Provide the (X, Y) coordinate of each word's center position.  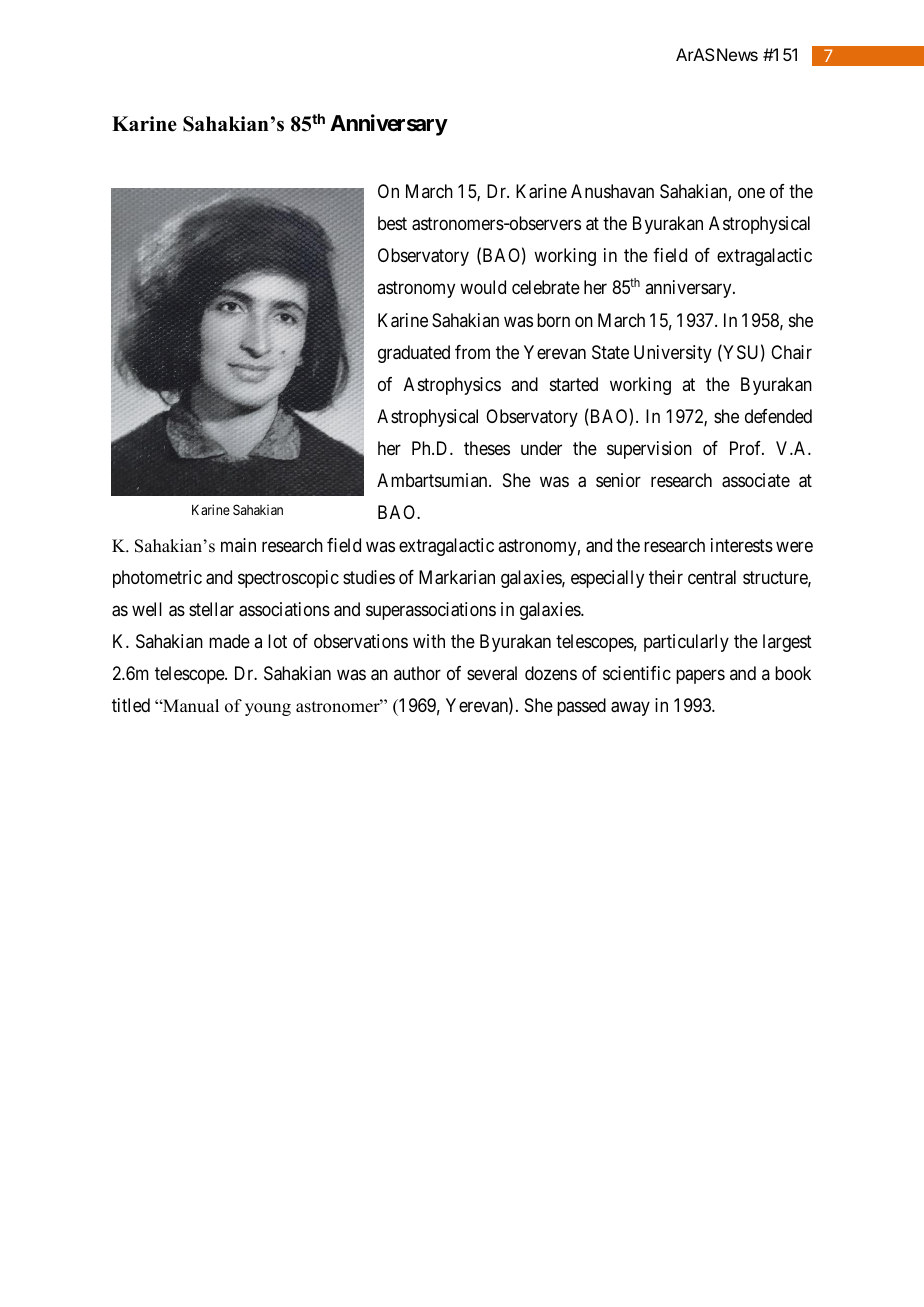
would (483, 287)
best (392, 223)
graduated (414, 354)
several (492, 673)
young (268, 709)
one (751, 192)
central (712, 577)
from (472, 352)
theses (487, 448)
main (238, 545)
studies (369, 577)
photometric (157, 579)
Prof (747, 448)
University (673, 354)
